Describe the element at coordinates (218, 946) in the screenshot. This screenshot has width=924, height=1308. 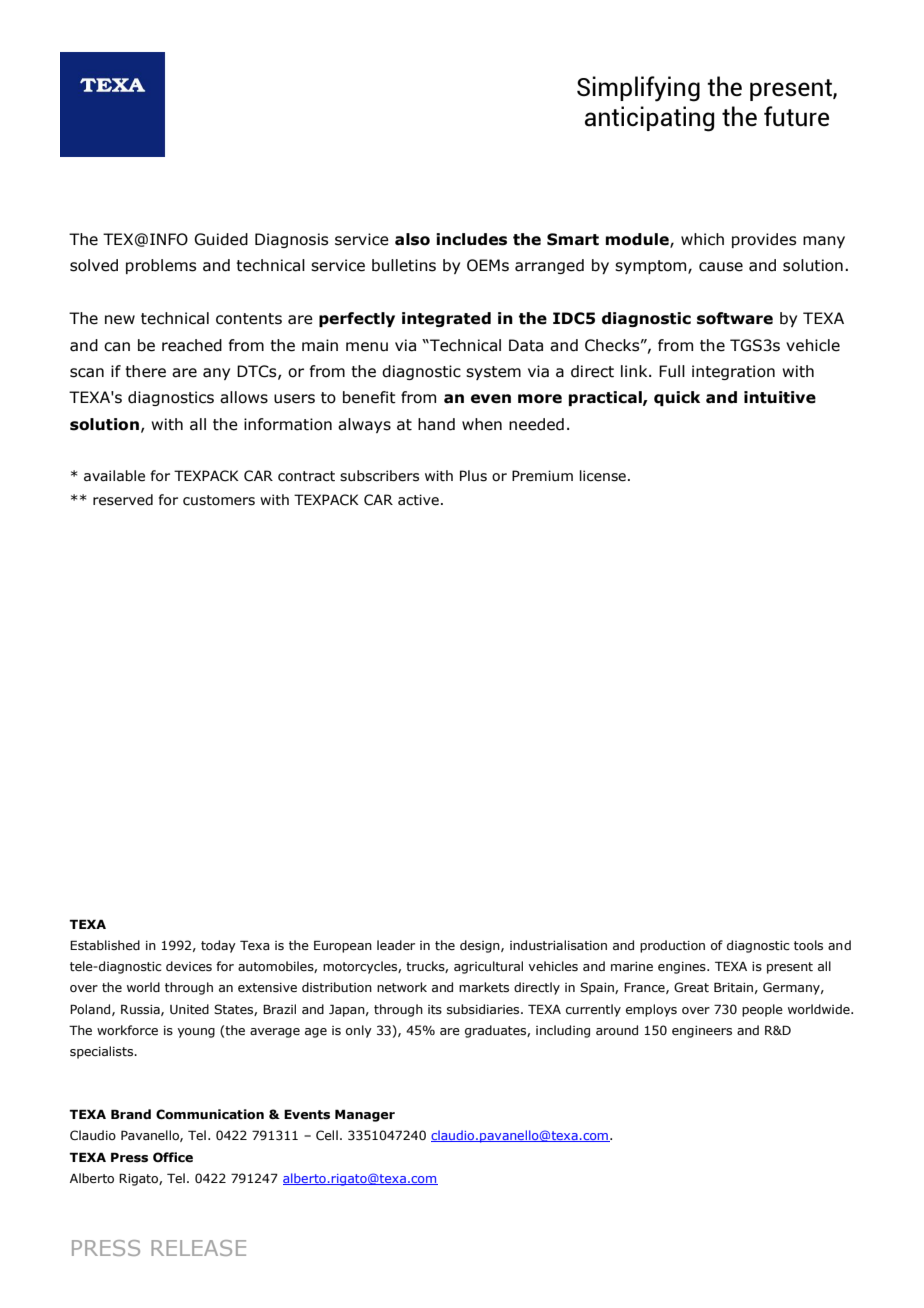
I see `today` at that location.
